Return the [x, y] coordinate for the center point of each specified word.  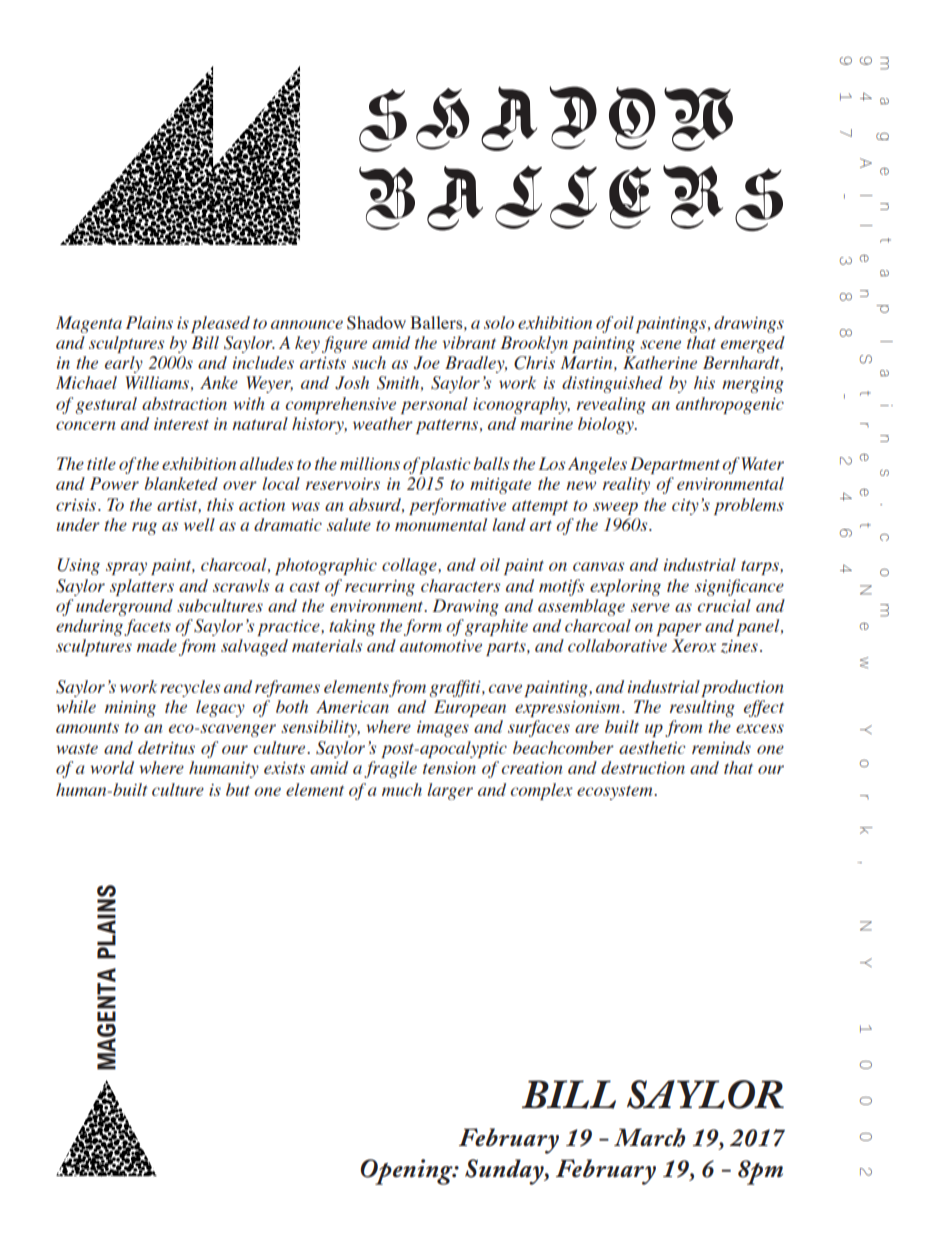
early [124, 364]
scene [660, 344]
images [443, 729]
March [649, 1137]
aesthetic [652, 747]
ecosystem [616, 792]
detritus [166, 747]
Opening [407, 1172]
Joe [427, 363]
